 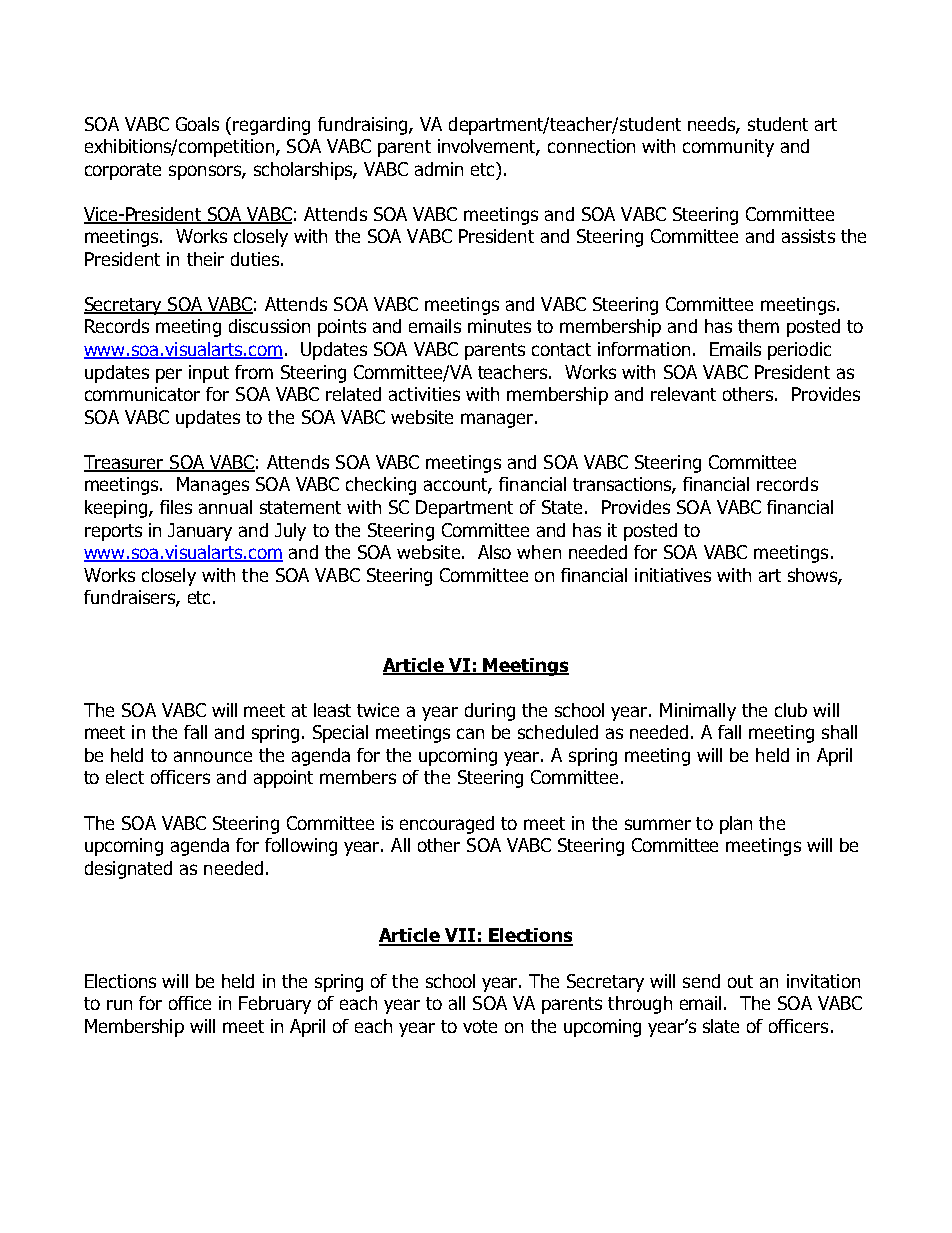 What do you see at coordinates (480, 1026) in the document?
I see `vote` at bounding box center [480, 1026].
